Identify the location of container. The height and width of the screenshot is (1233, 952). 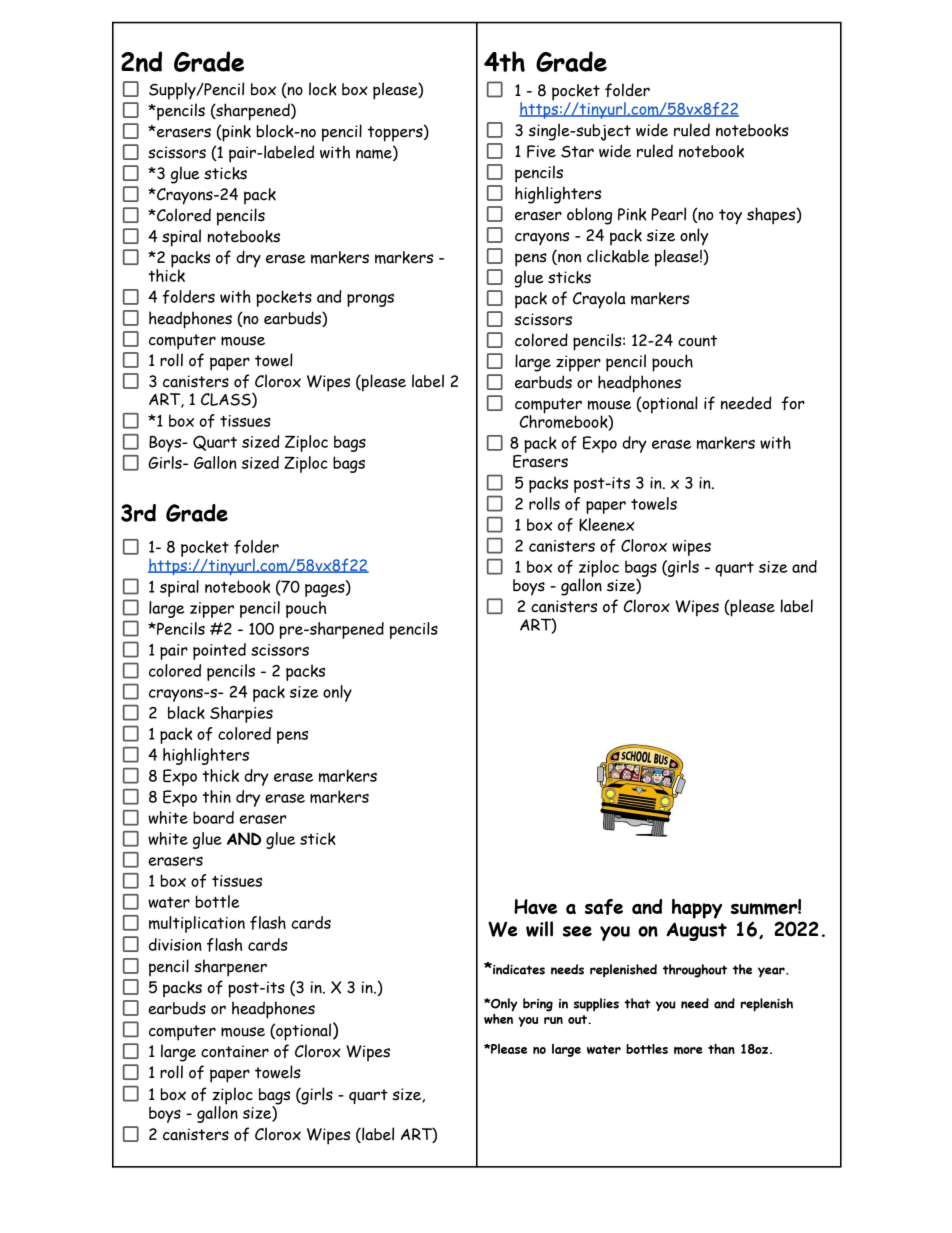
(235, 1051).
